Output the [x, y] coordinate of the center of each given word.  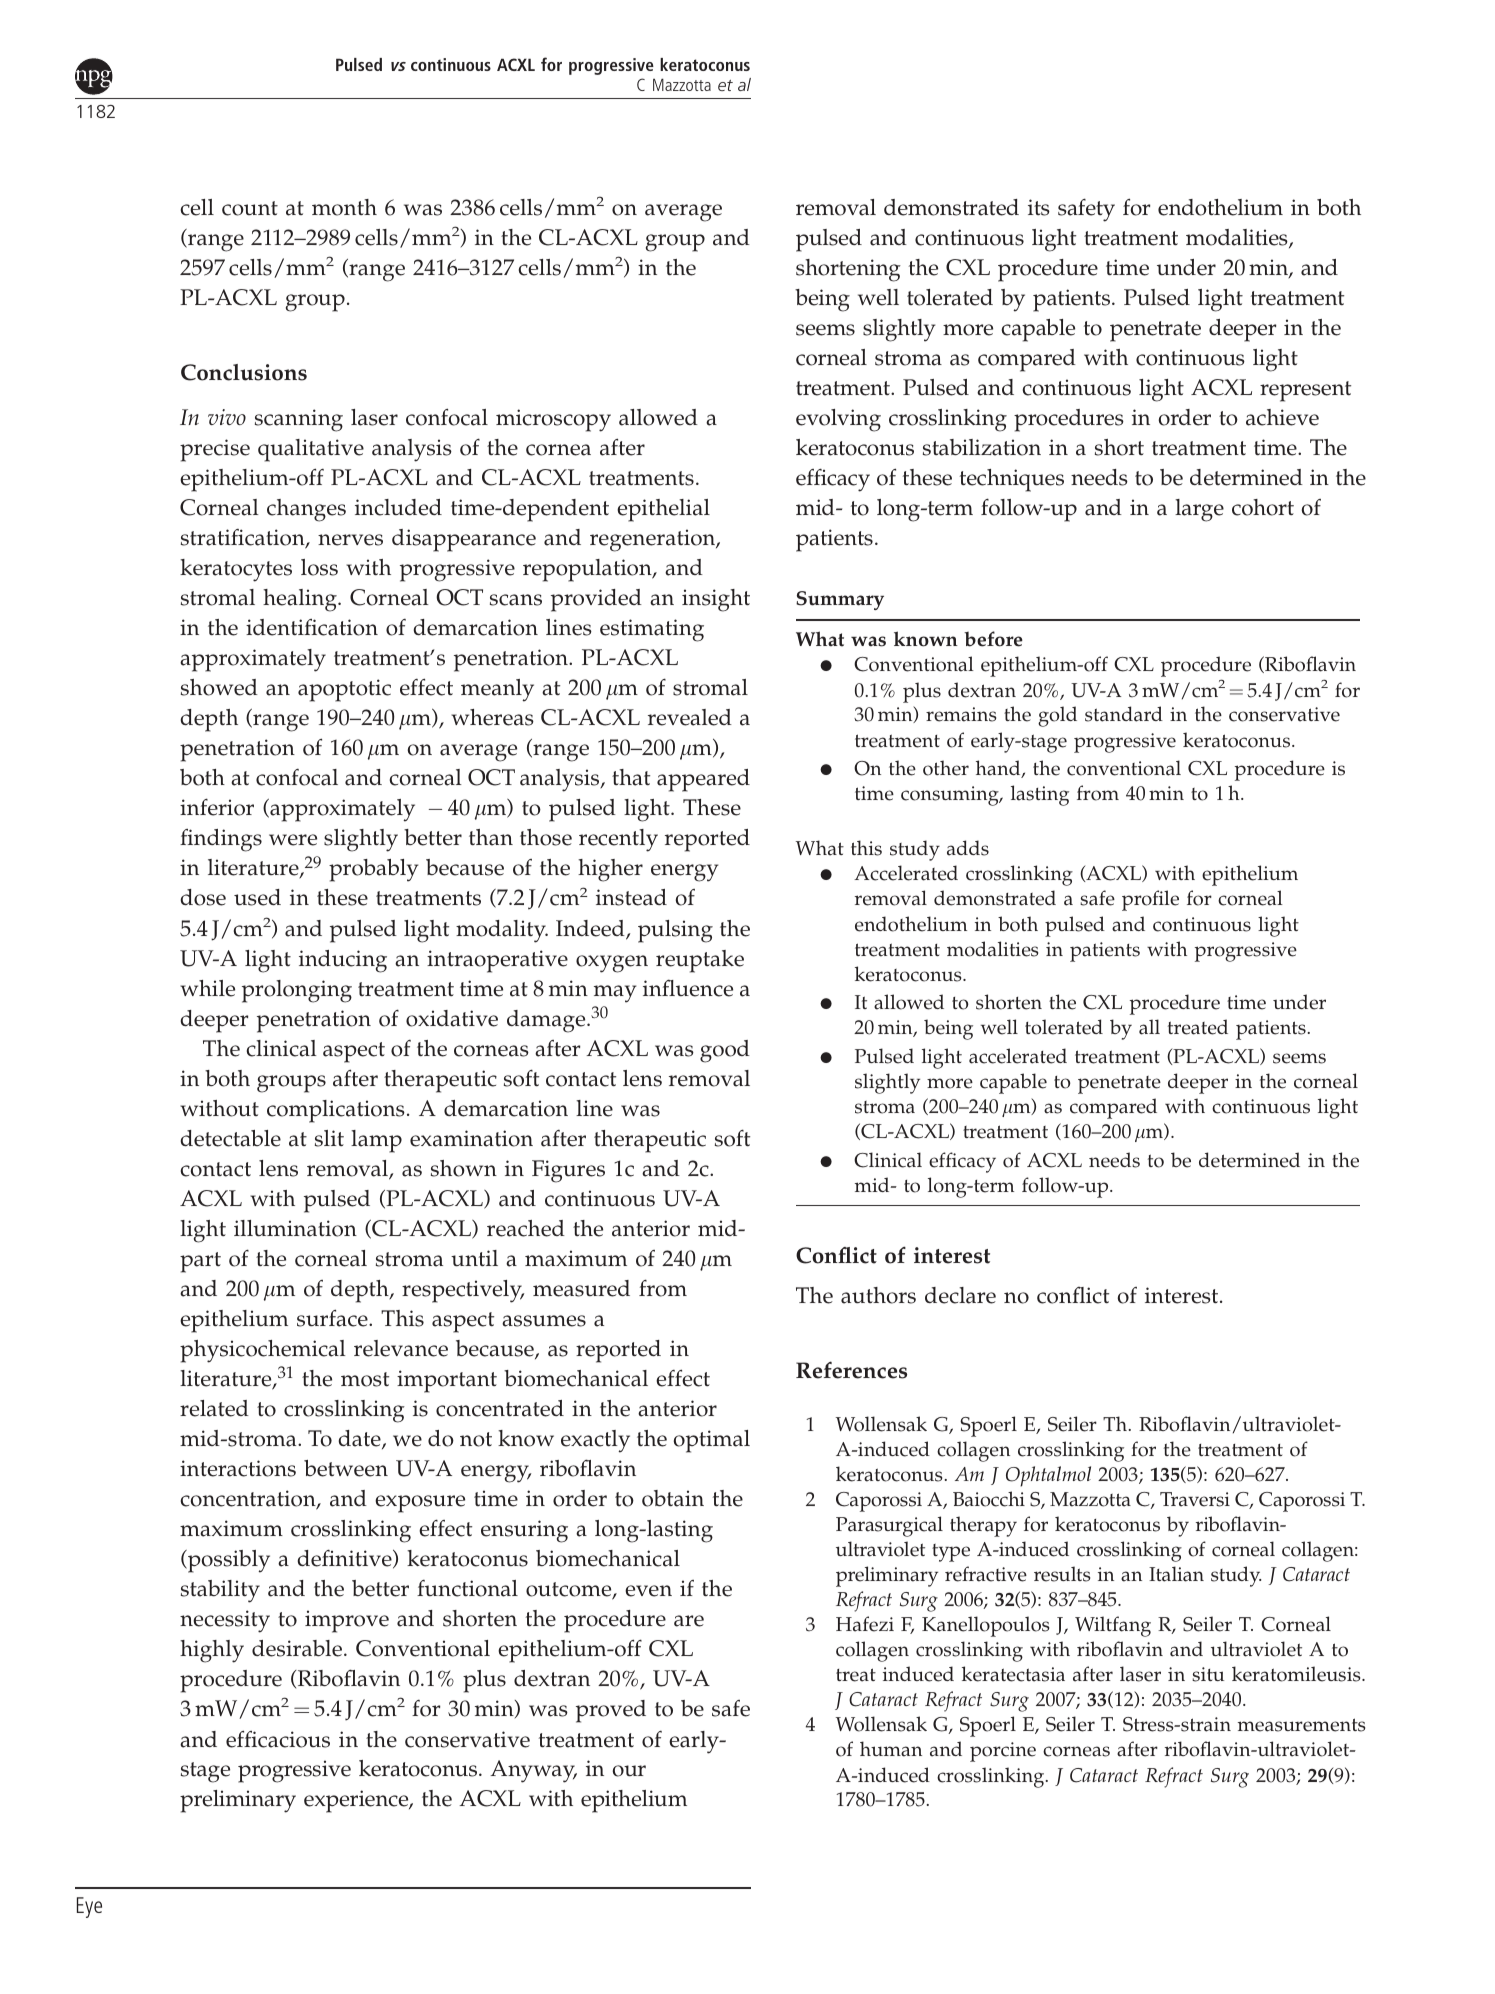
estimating [652, 630]
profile [1150, 900]
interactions [238, 1468]
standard [1124, 714]
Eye [89, 1907]
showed [219, 687]
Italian [1176, 1574]
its [1039, 207]
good [725, 1051]
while [207, 988]
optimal [711, 1441]
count [250, 208]
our [629, 1771]
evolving [838, 420]
